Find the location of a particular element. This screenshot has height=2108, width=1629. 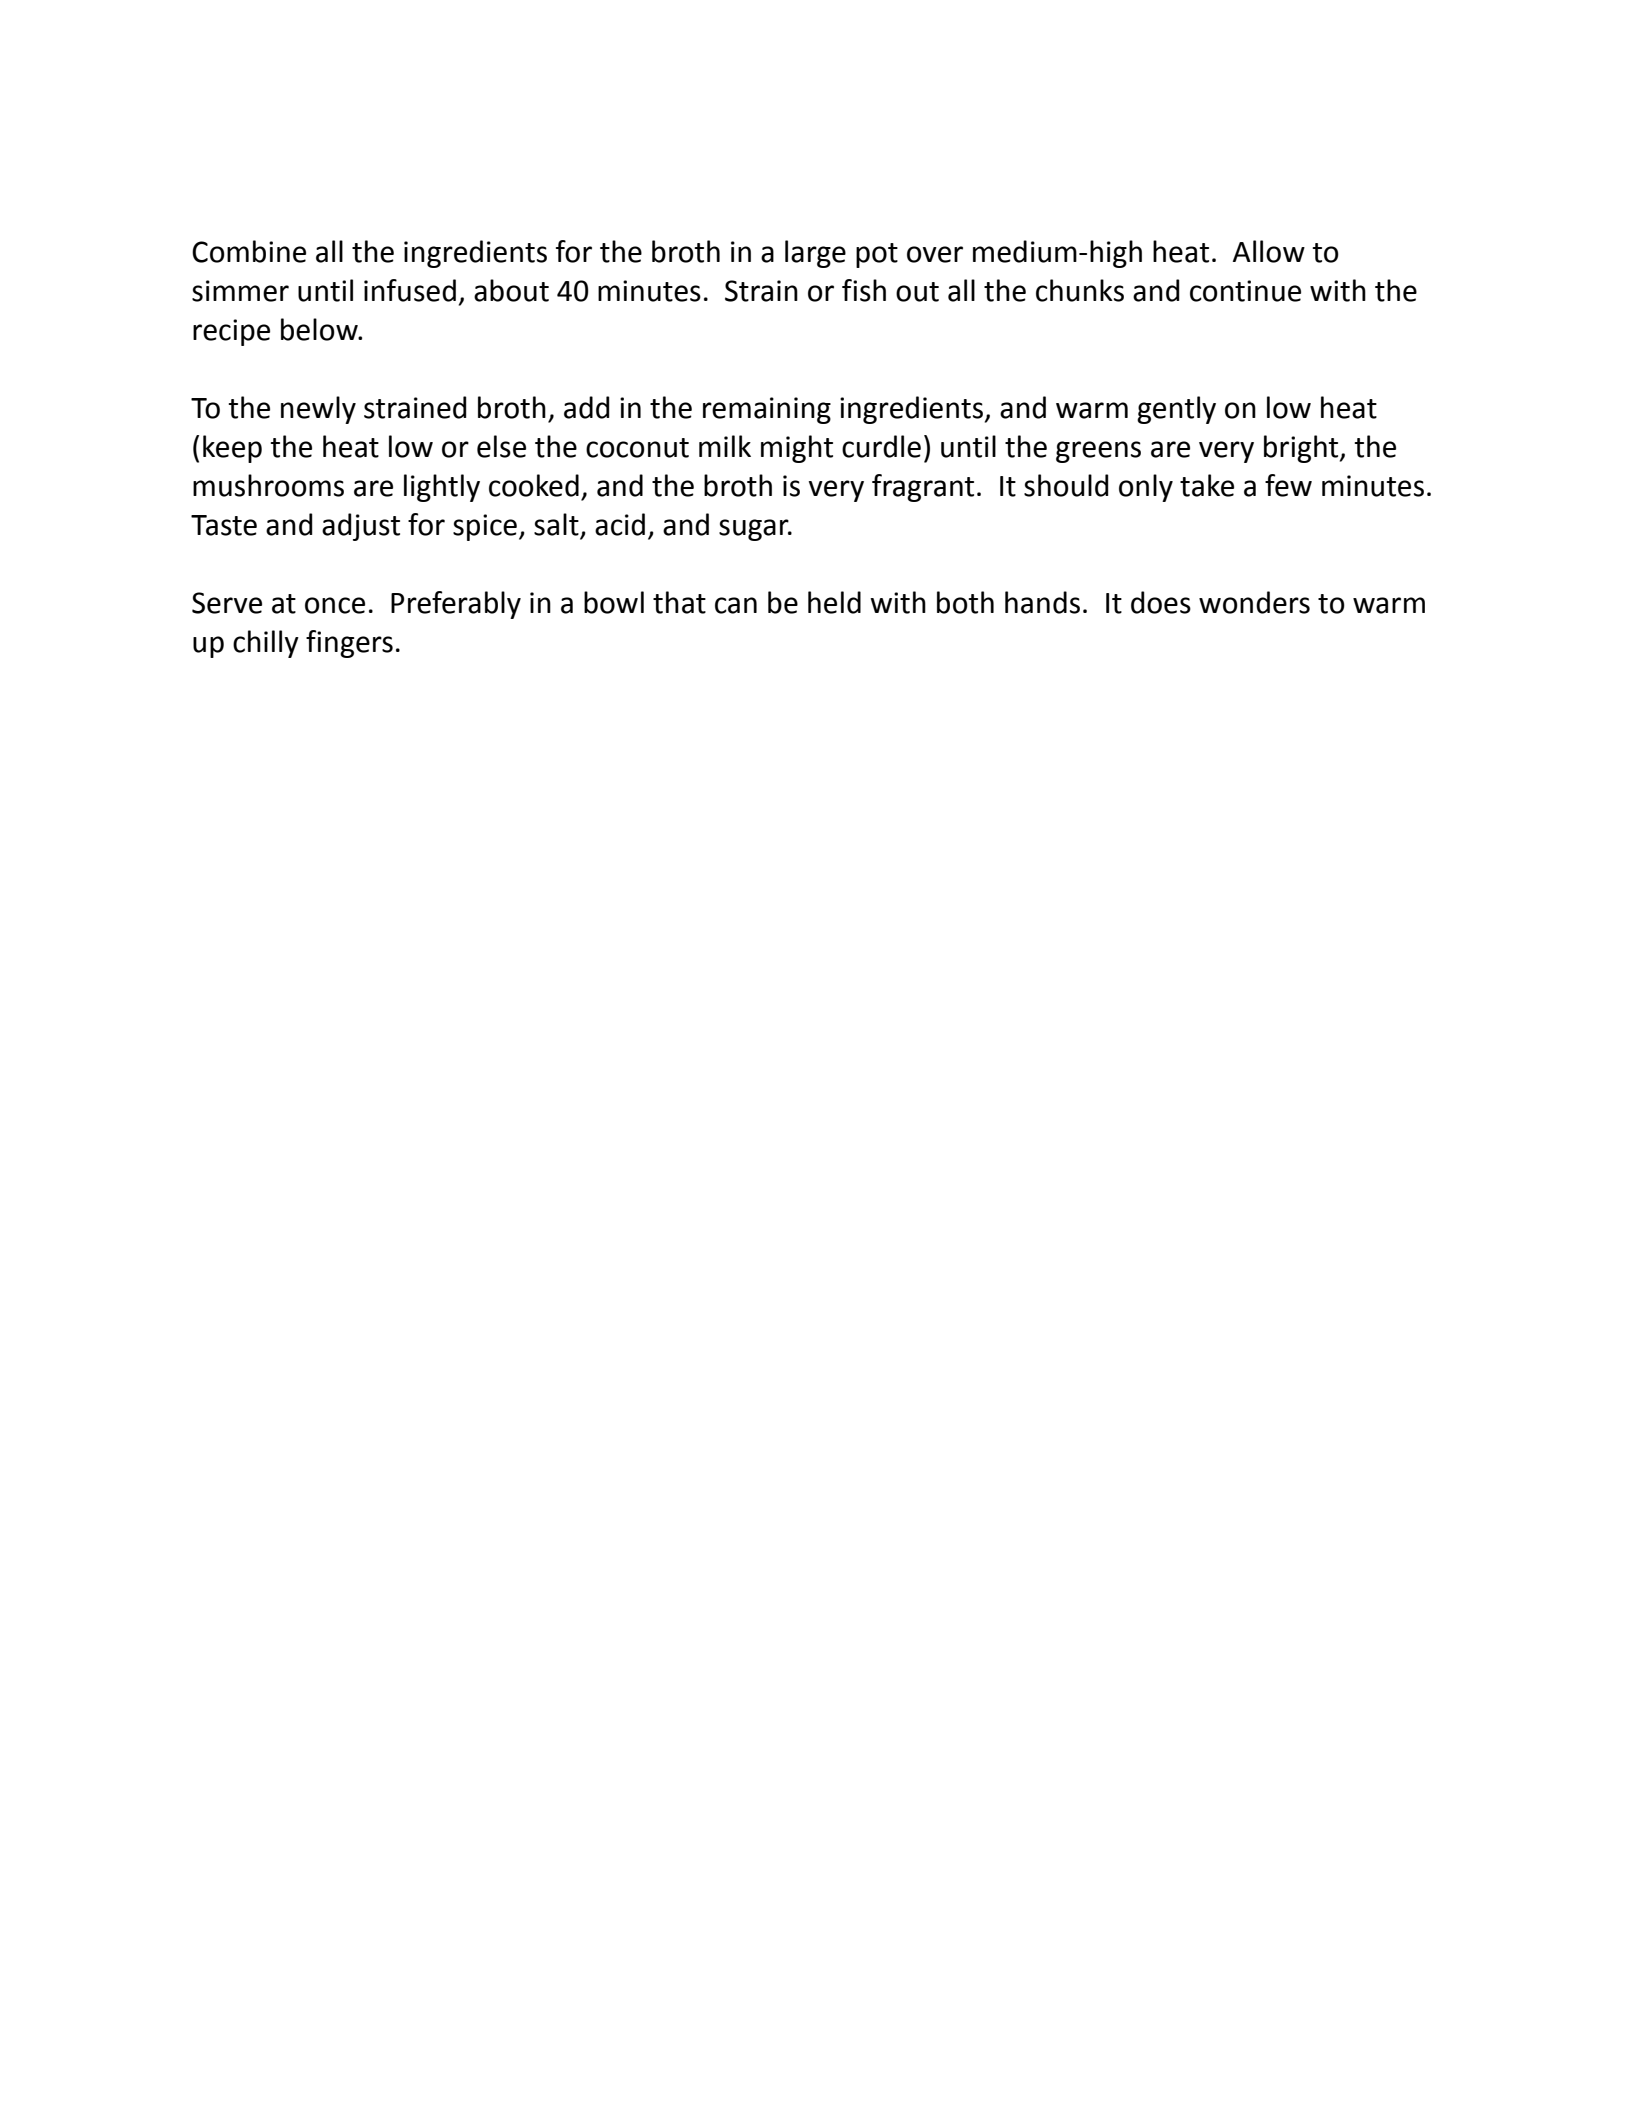

large is located at coordinates (815, 254).
